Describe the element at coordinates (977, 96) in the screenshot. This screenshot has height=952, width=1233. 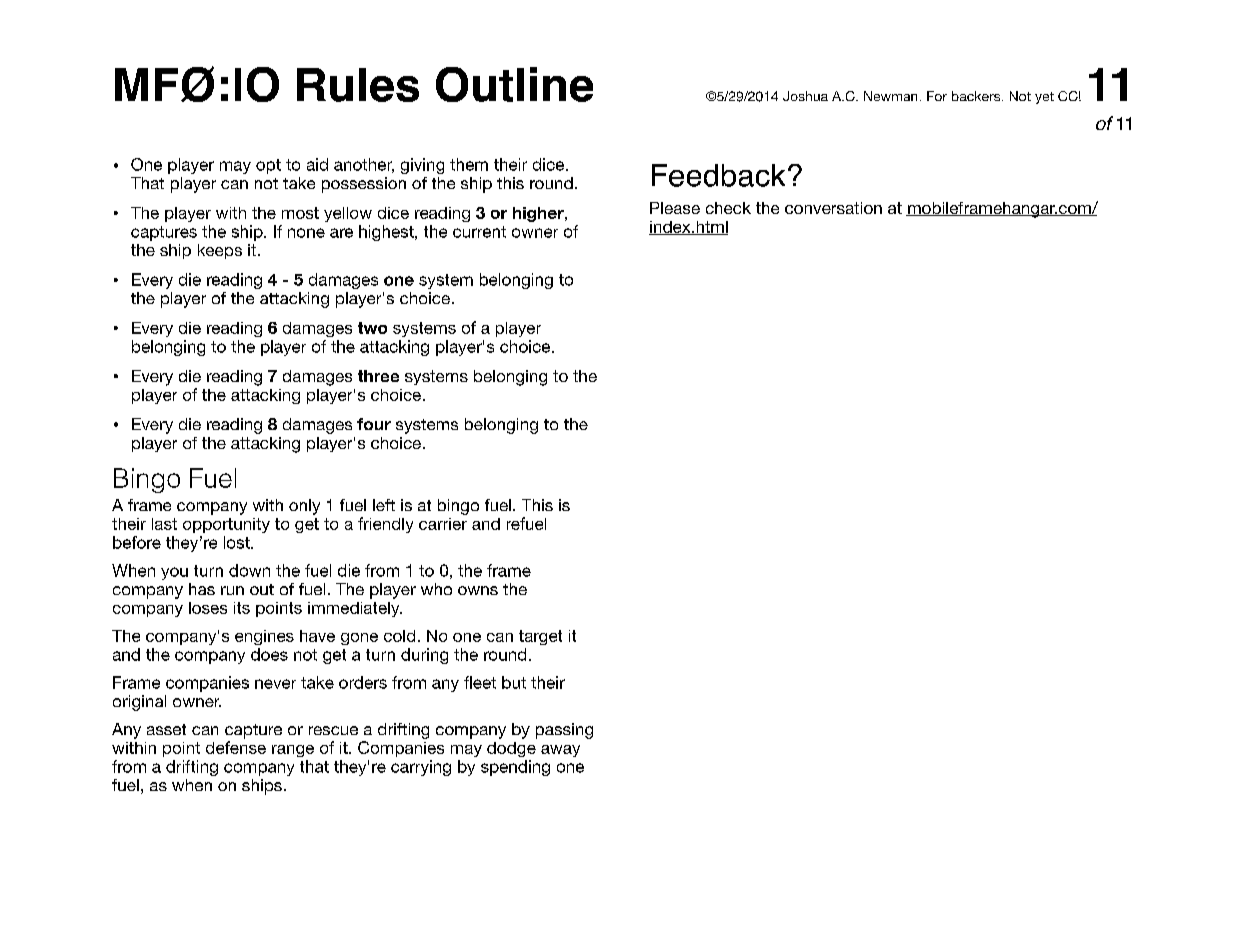
I see `backers` at that location.
